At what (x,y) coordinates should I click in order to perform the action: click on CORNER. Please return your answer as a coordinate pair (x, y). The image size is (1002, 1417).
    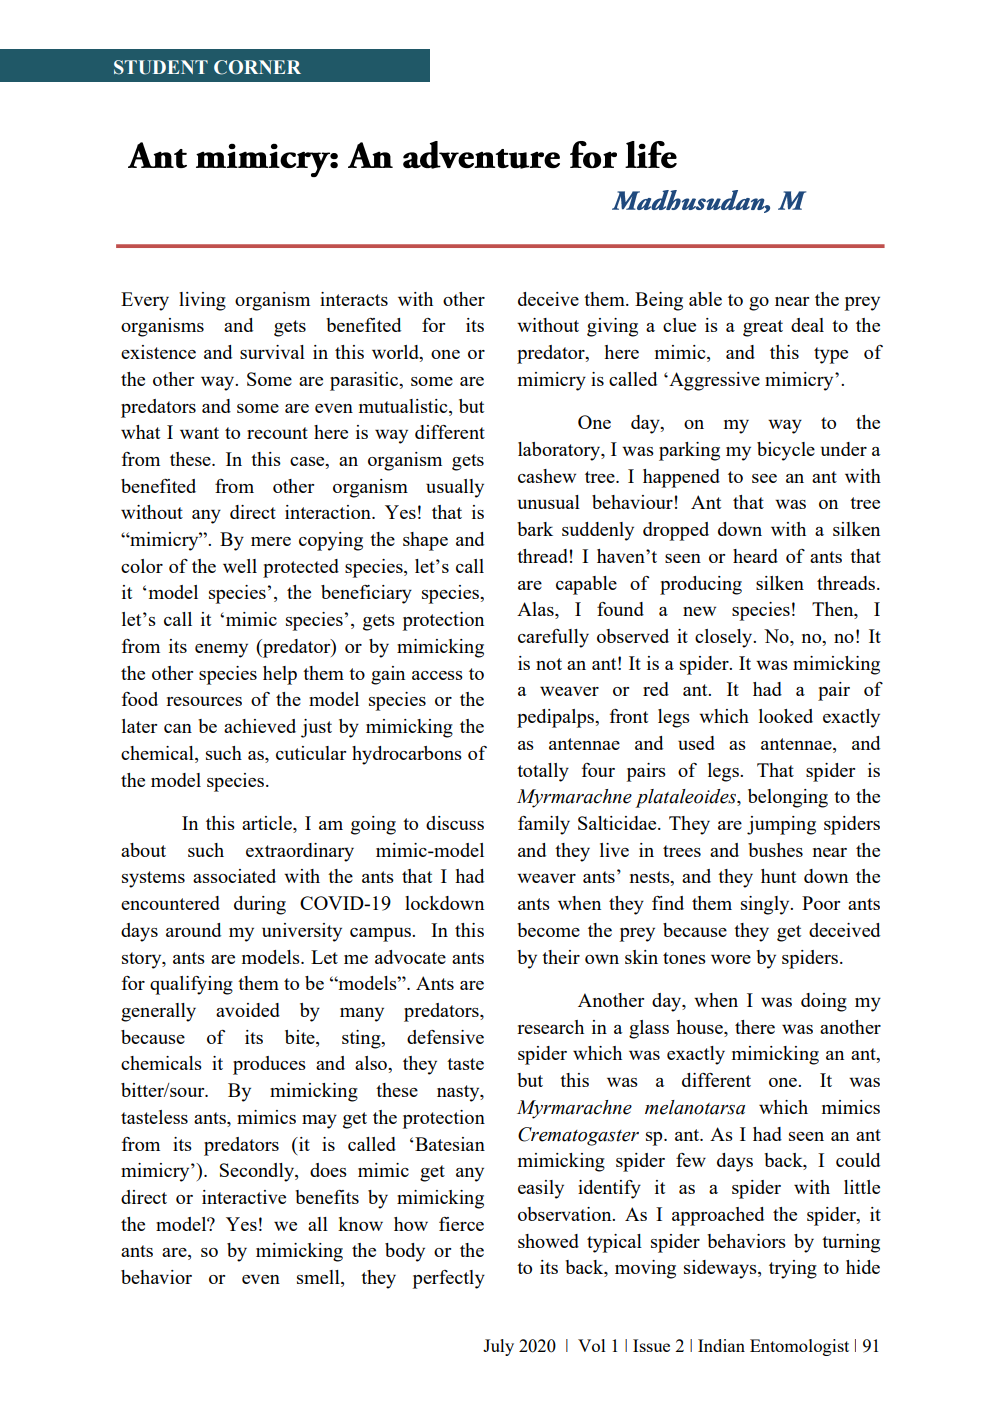
    Looking at the image, I should click on (257, 67).
